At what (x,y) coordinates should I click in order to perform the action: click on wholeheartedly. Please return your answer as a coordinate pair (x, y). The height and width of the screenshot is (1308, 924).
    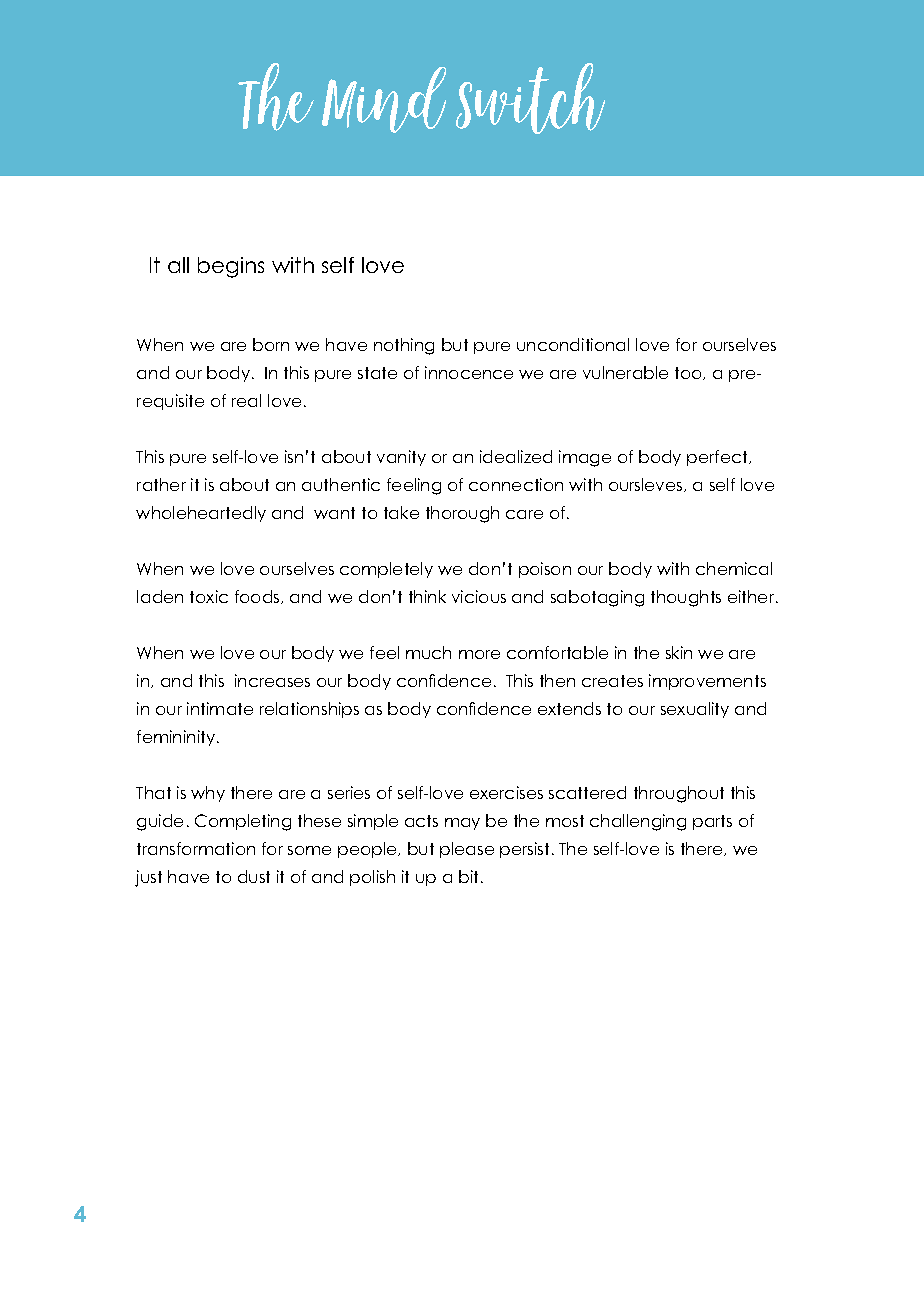
    Looking at the image, I should click on (201, 514).
